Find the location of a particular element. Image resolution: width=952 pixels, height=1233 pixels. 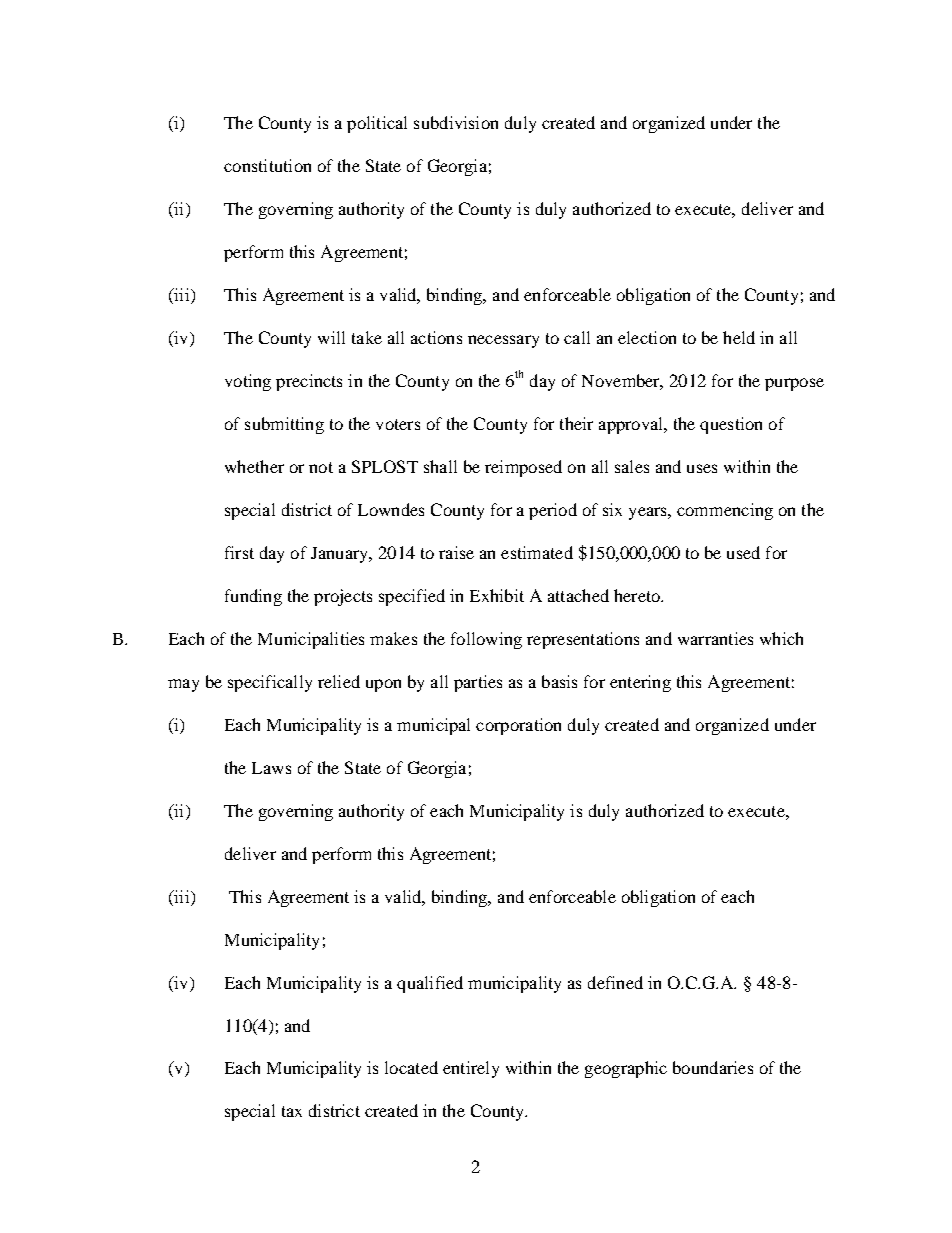

funding is located at coordinates (253, 597).
